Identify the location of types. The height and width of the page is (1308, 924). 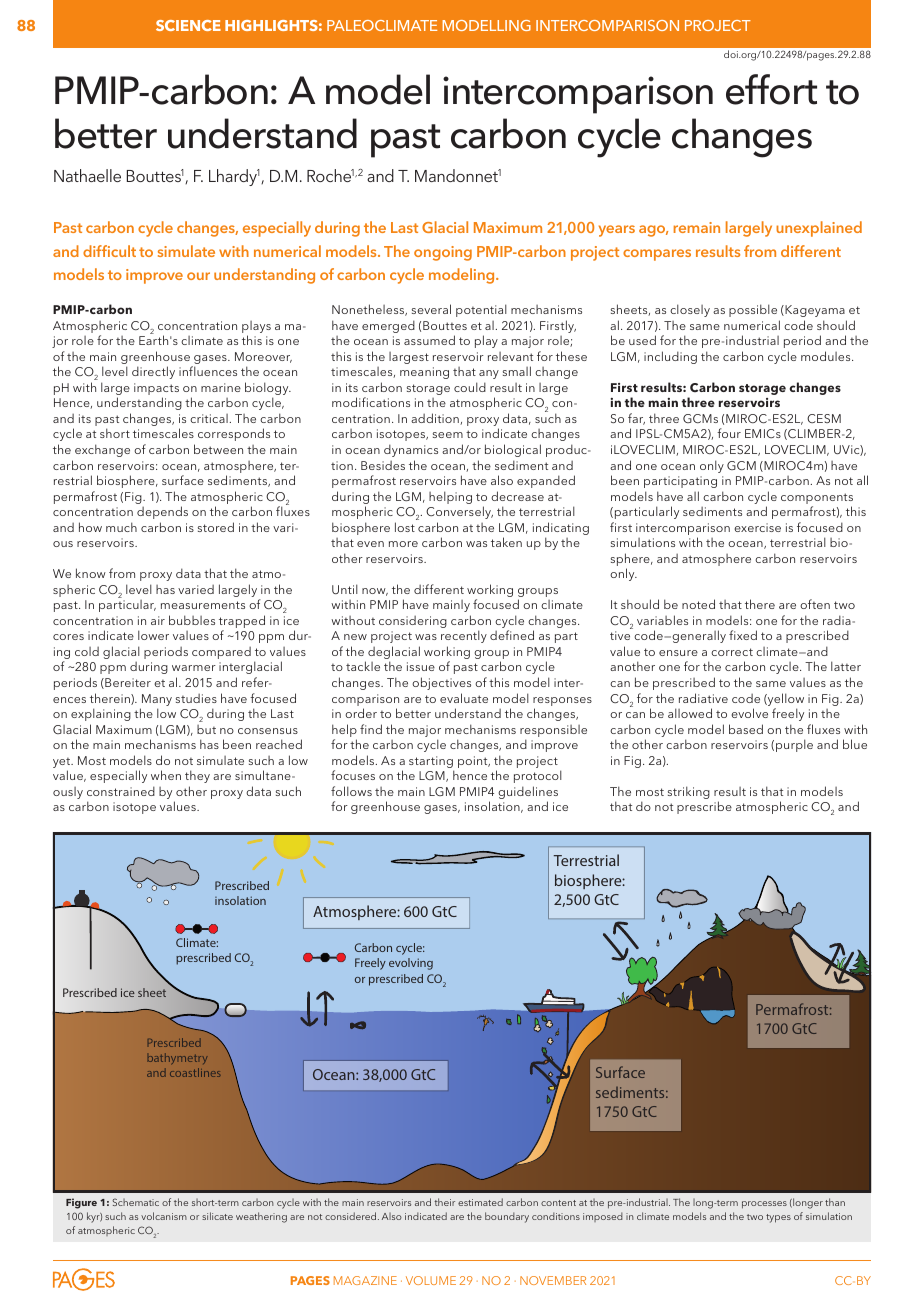
(778, 1218).
